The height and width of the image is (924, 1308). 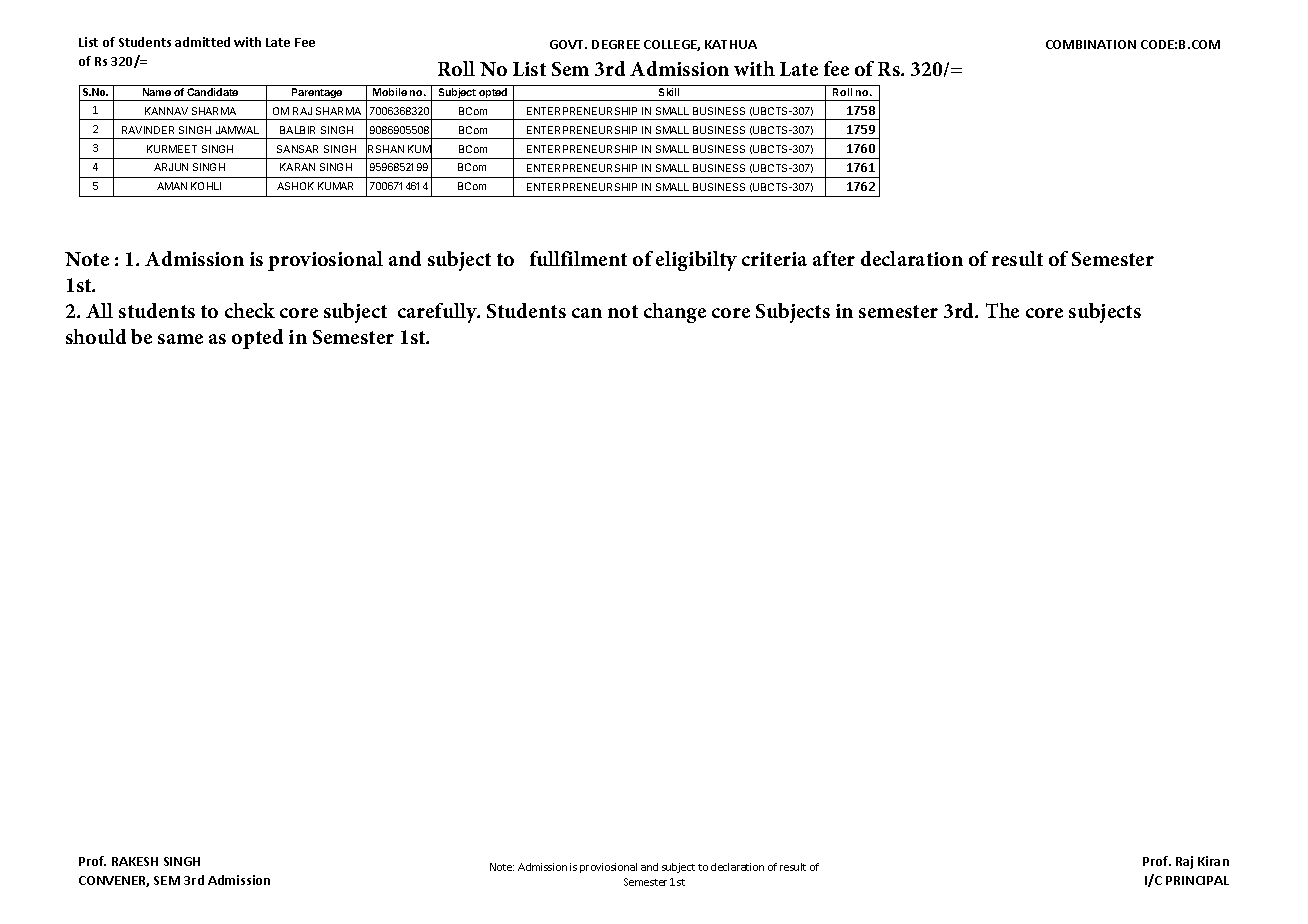 What do you see at coordinates (202, 42) in the image?
I see `admitted` at bounding box center [202, 42].
